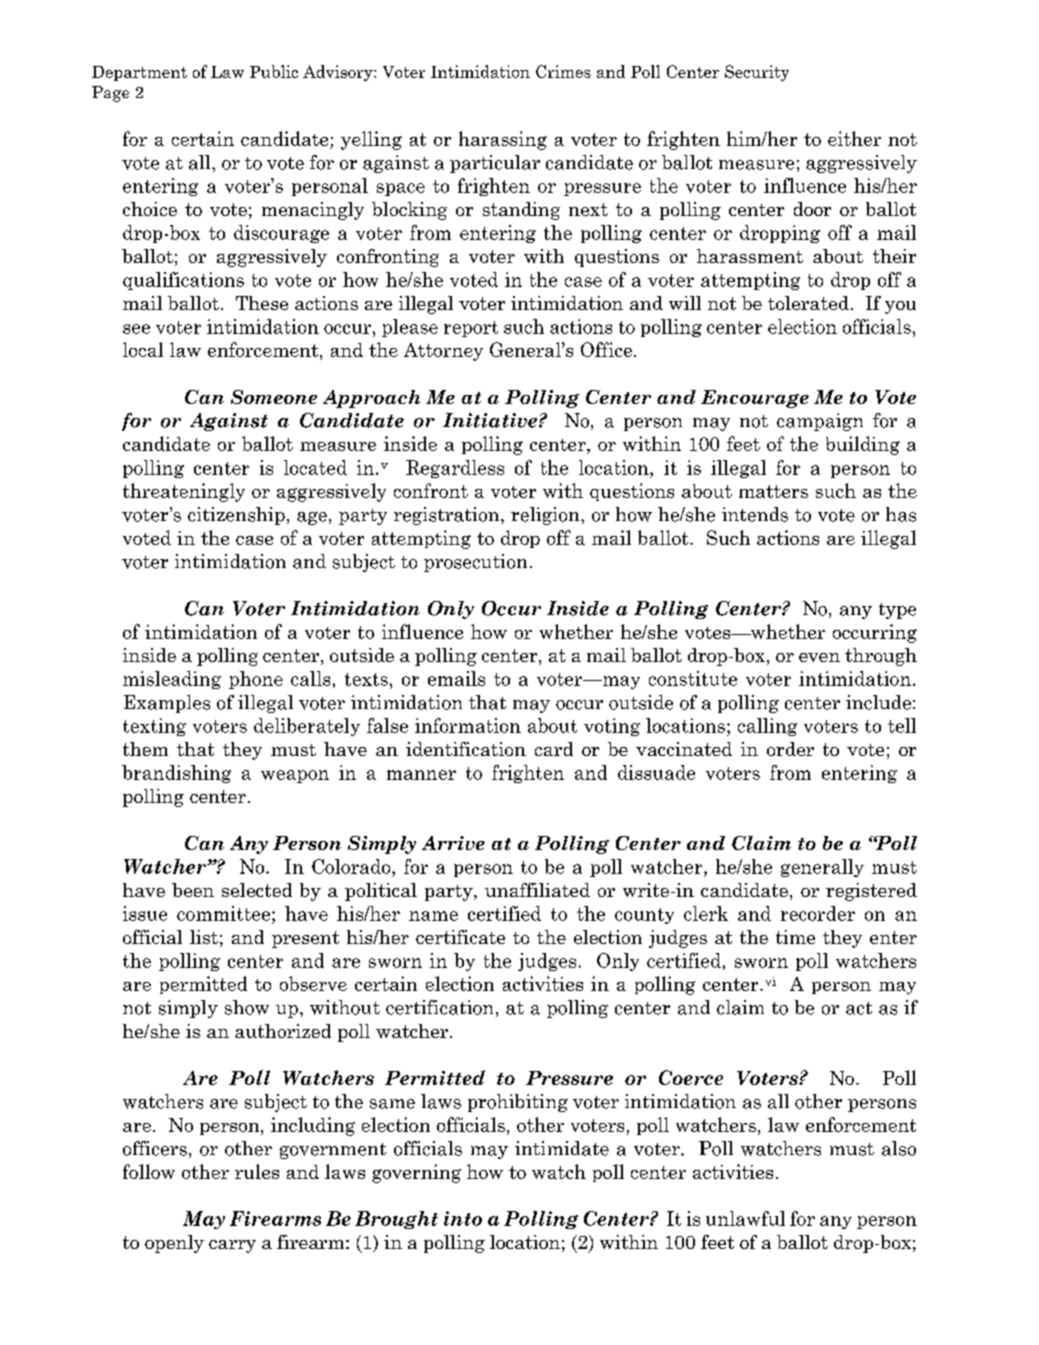  Describe the element at coordinates (453, 843) in the document. I see `Arrive` at that location.
